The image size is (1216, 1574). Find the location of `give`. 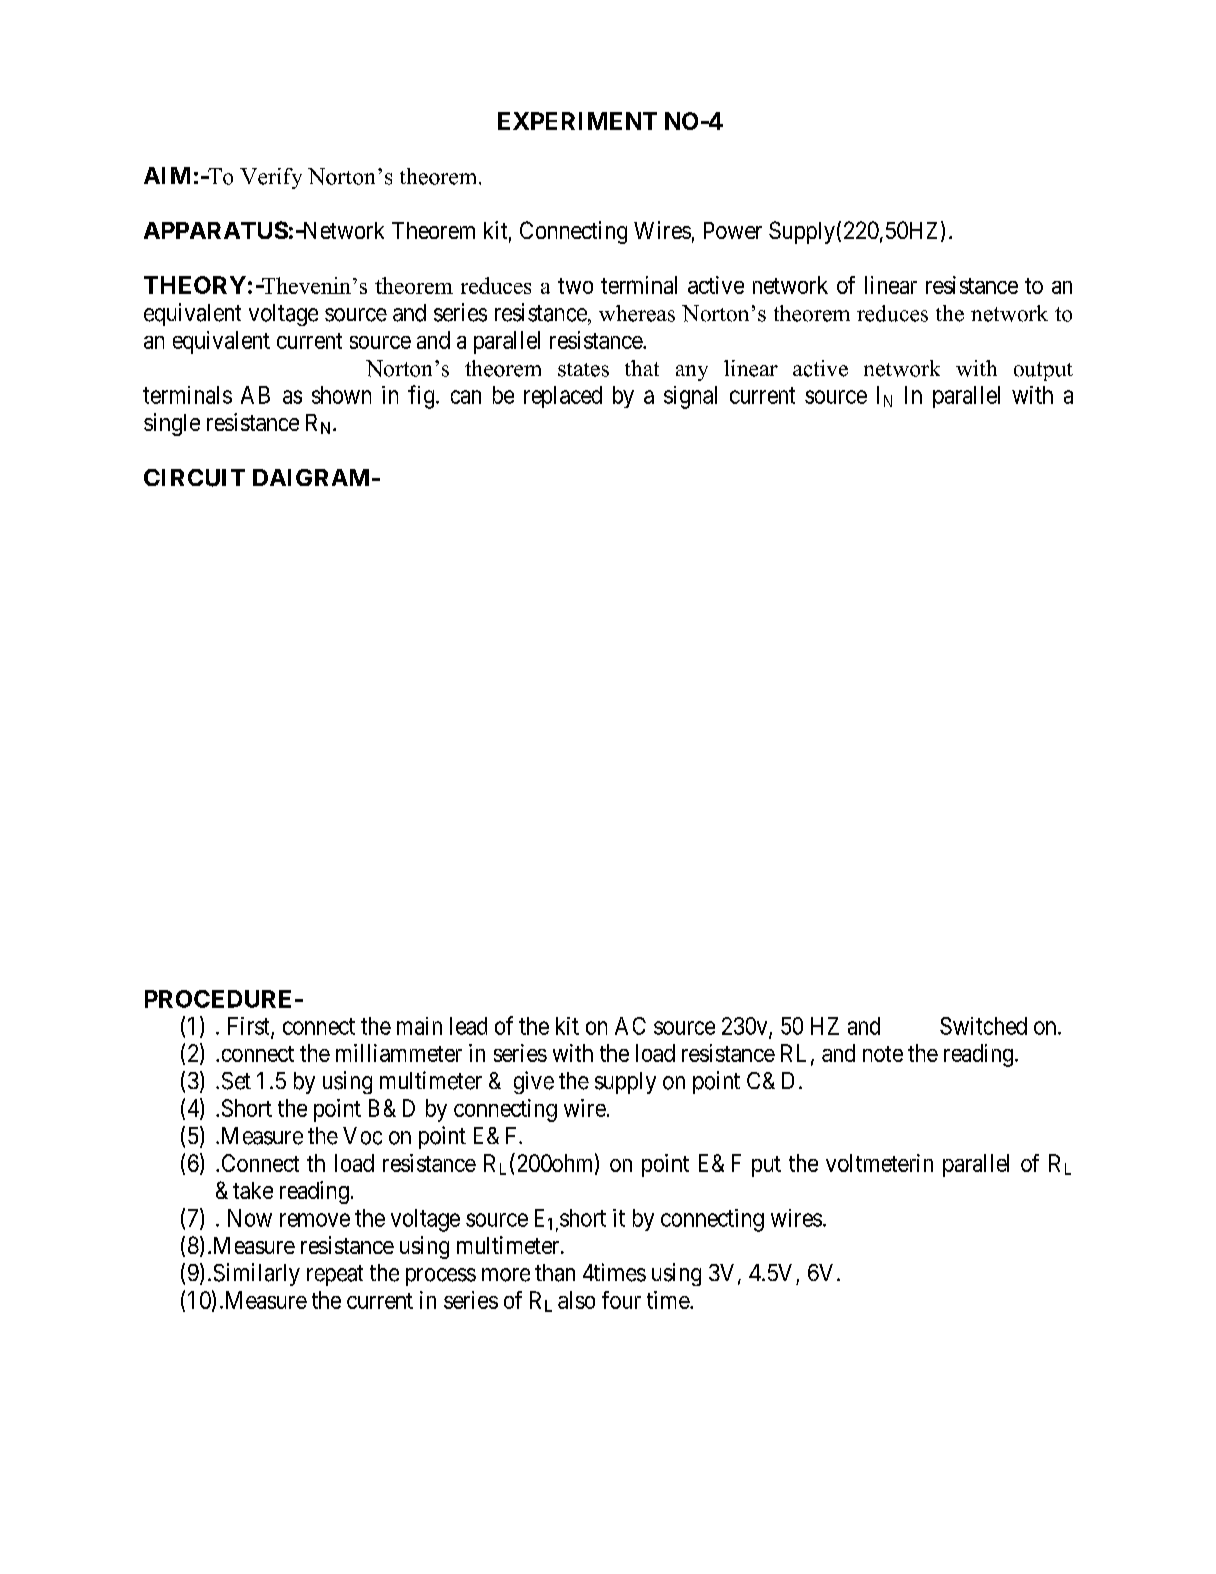

give is located at coordinates (534, 1082).
